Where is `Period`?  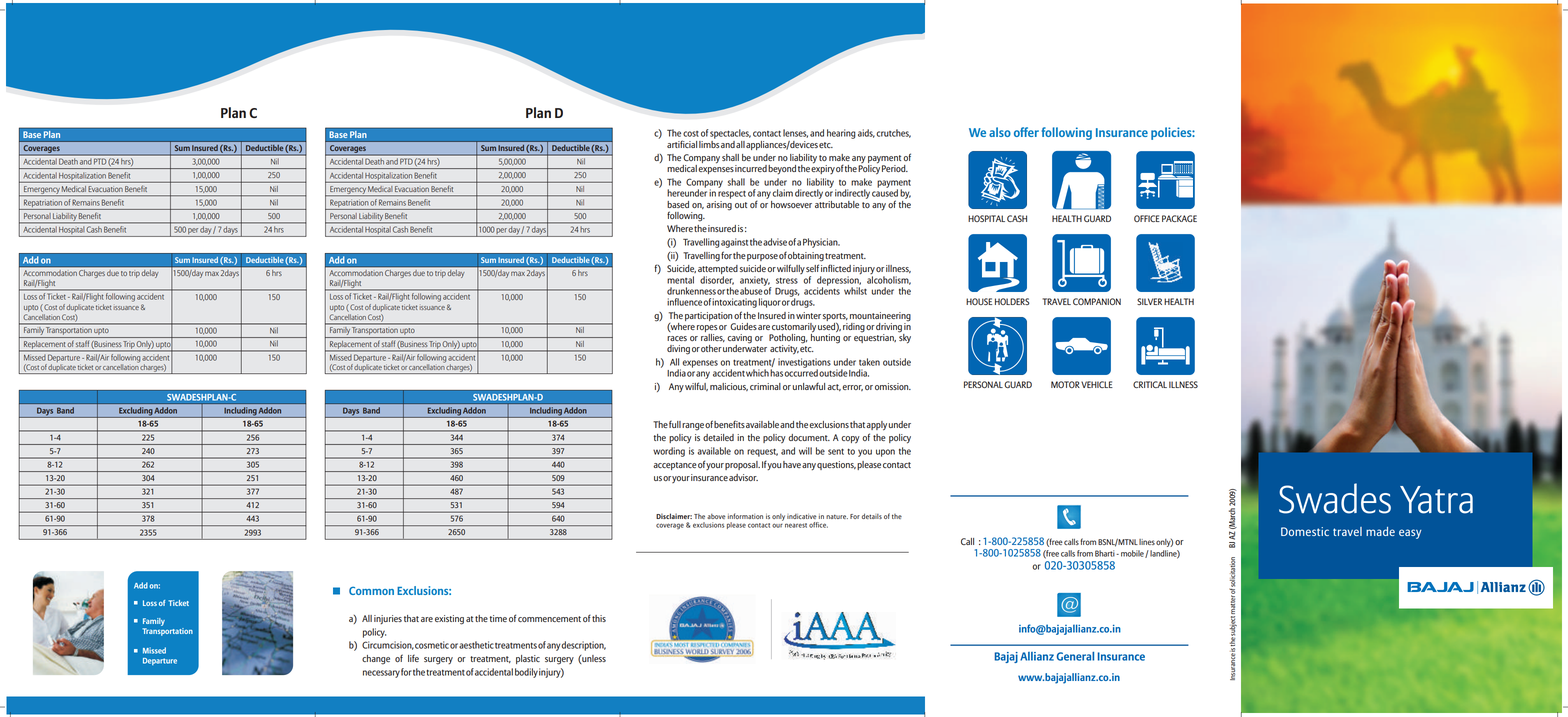
Period is located at coordinates (895, 168).
